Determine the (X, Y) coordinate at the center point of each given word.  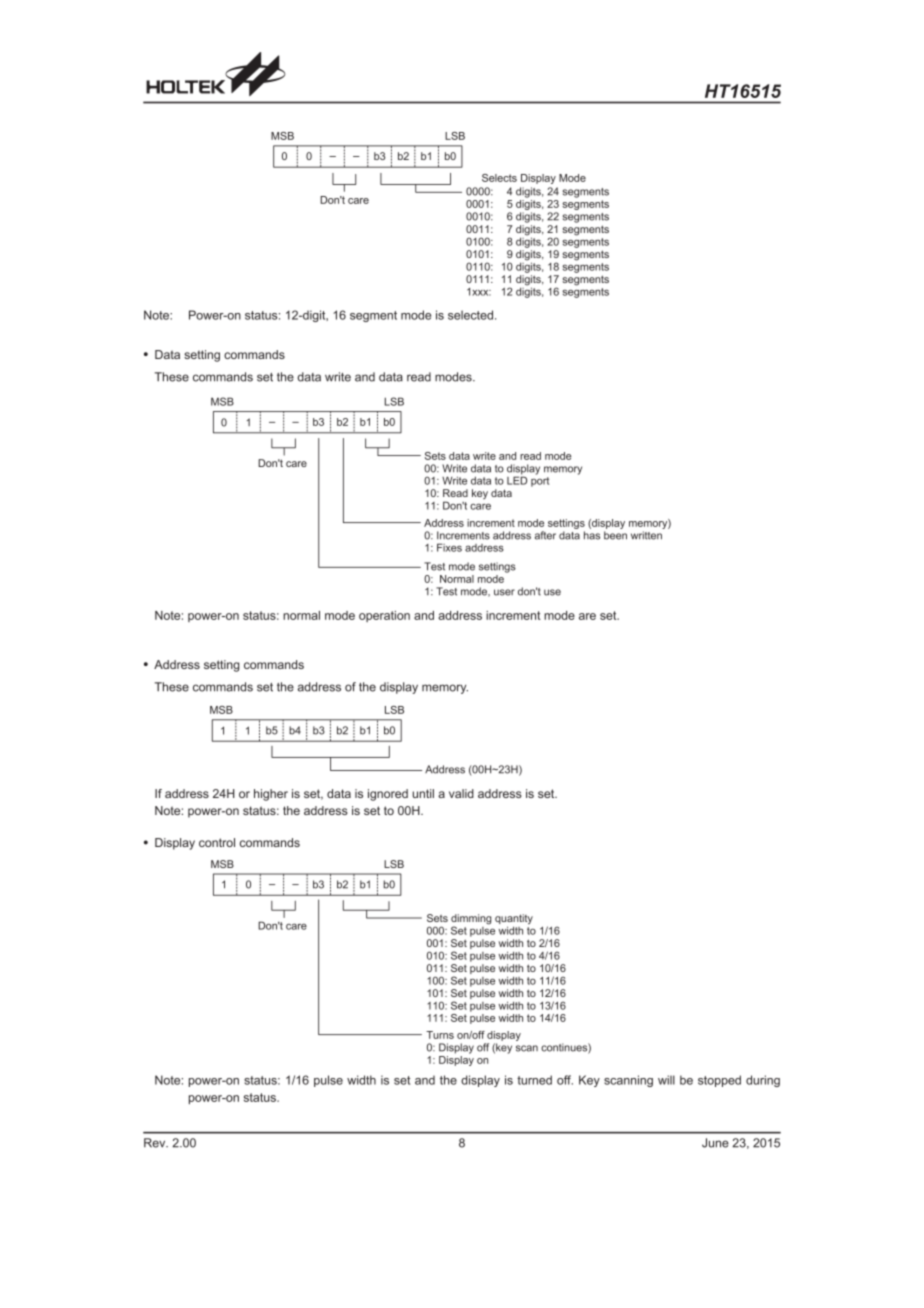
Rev (156, 1143)
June (715, 1143)
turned (534, 1080)
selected (470, 315)
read (419, 377)
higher (271, 795)
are (587, 616)
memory (445, 689)
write (338, 377)
